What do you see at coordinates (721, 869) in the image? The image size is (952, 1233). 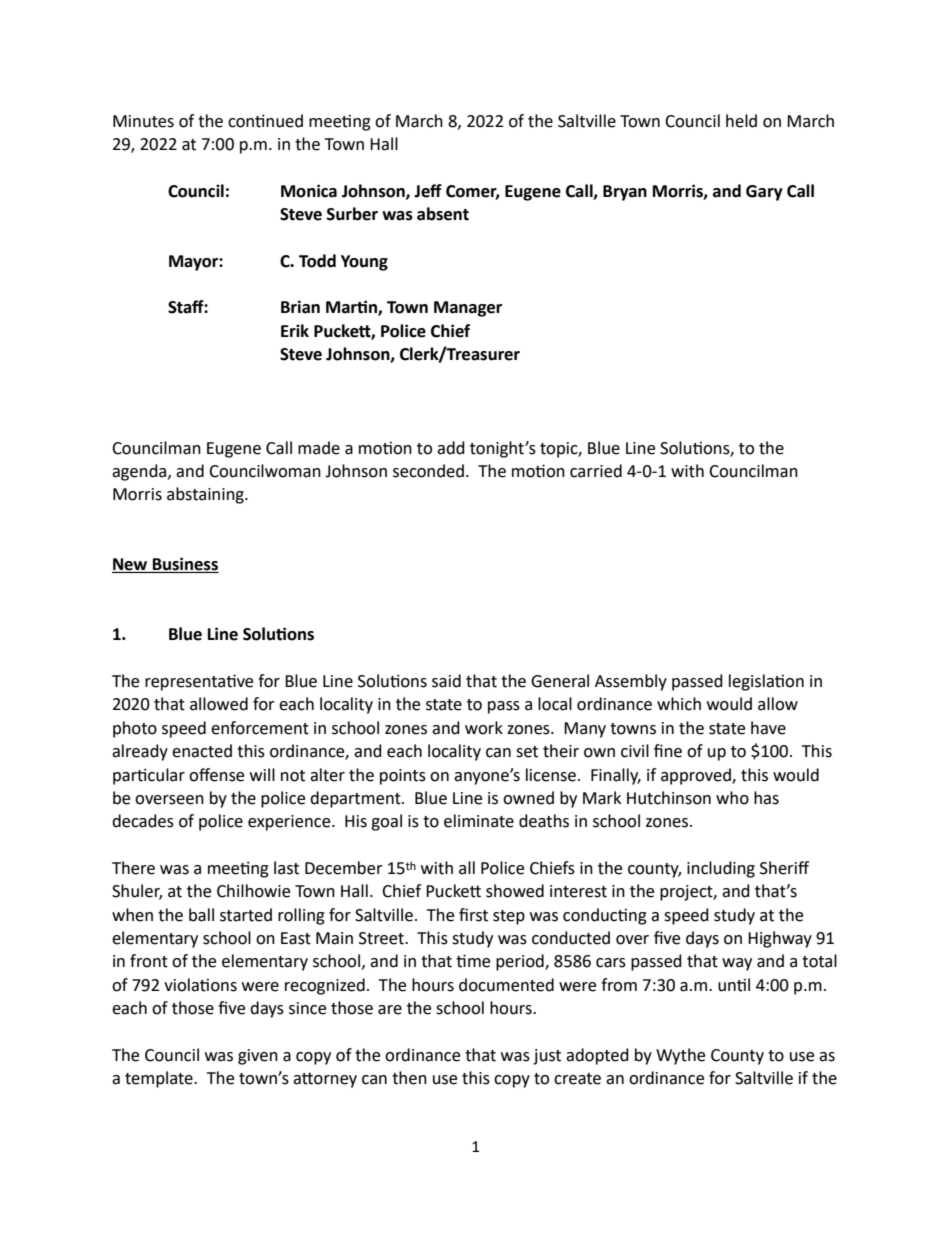 I see `including` at bounding box center [721, 869].
